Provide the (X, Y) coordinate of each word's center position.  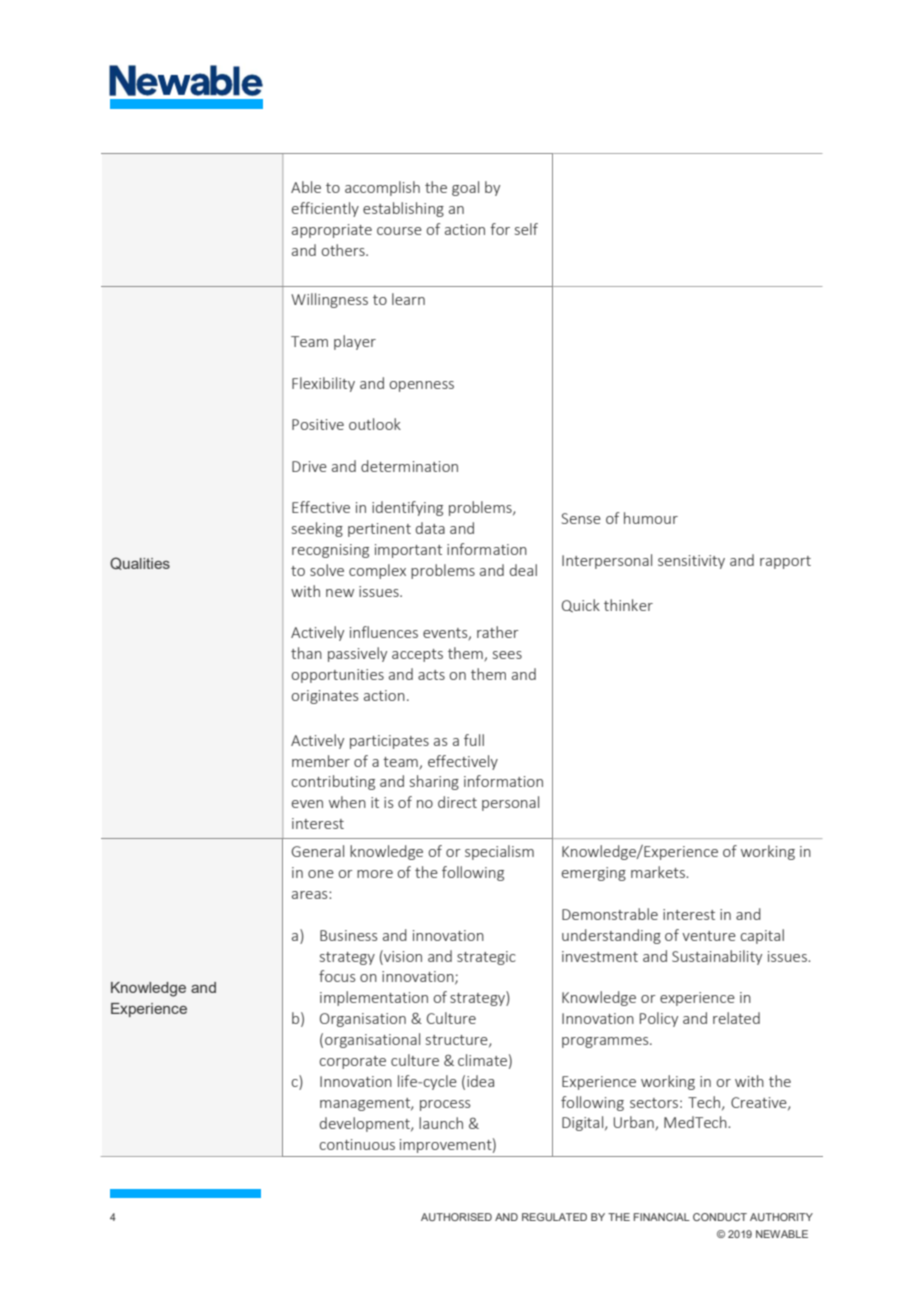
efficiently (325, 209)
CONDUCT (720, 1217)
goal (465, 188)
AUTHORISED (456, 1217)
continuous (357, 1144)
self (526, 229)
